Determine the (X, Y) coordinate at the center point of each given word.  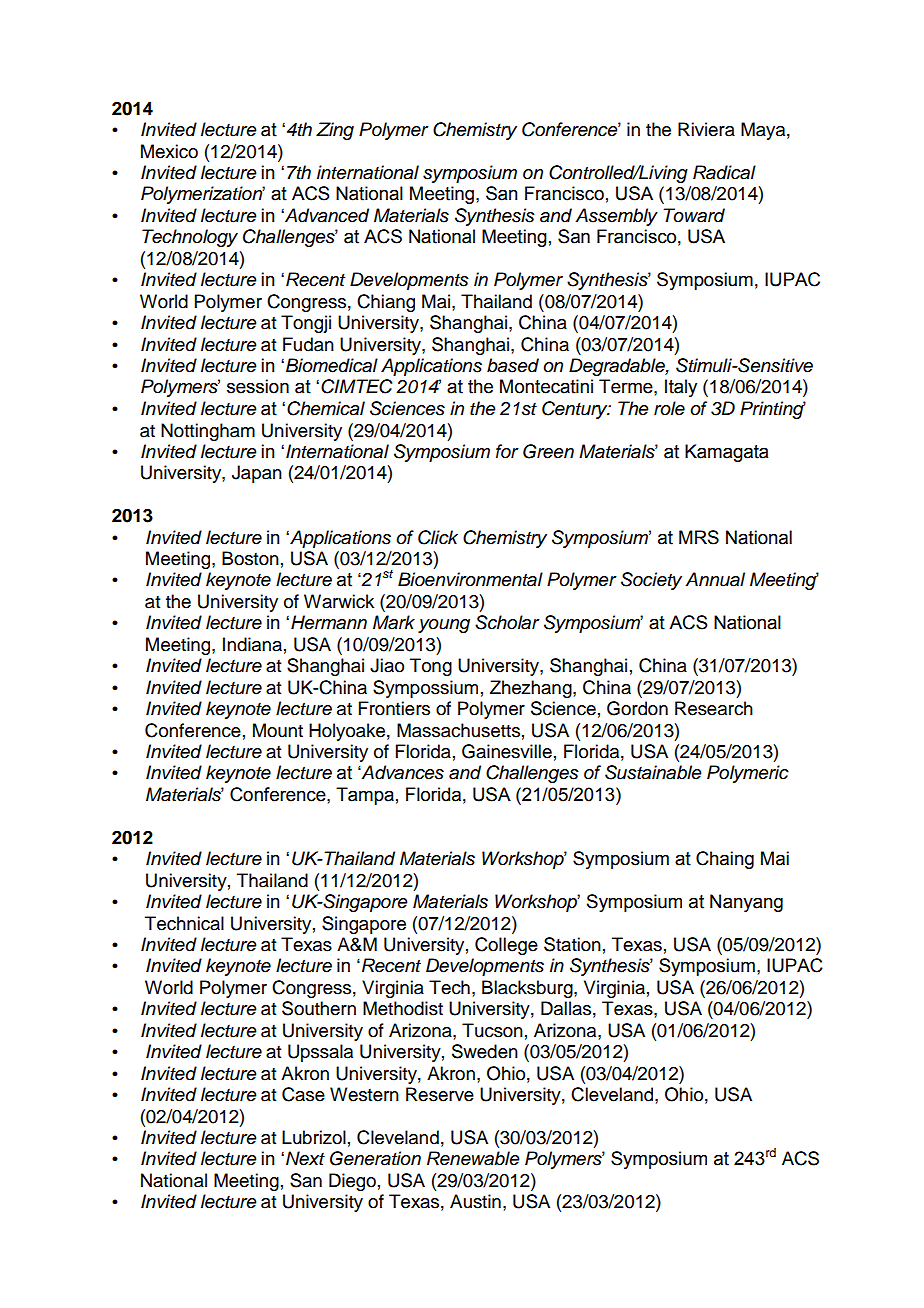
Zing (335, 131)
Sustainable (653, 772)
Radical (724, 172)
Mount (278, 730)
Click (438, 537)
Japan (257, 474)
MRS (699, 537)
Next (305, 1158)
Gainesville (507, 751)
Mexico (169, 151)
